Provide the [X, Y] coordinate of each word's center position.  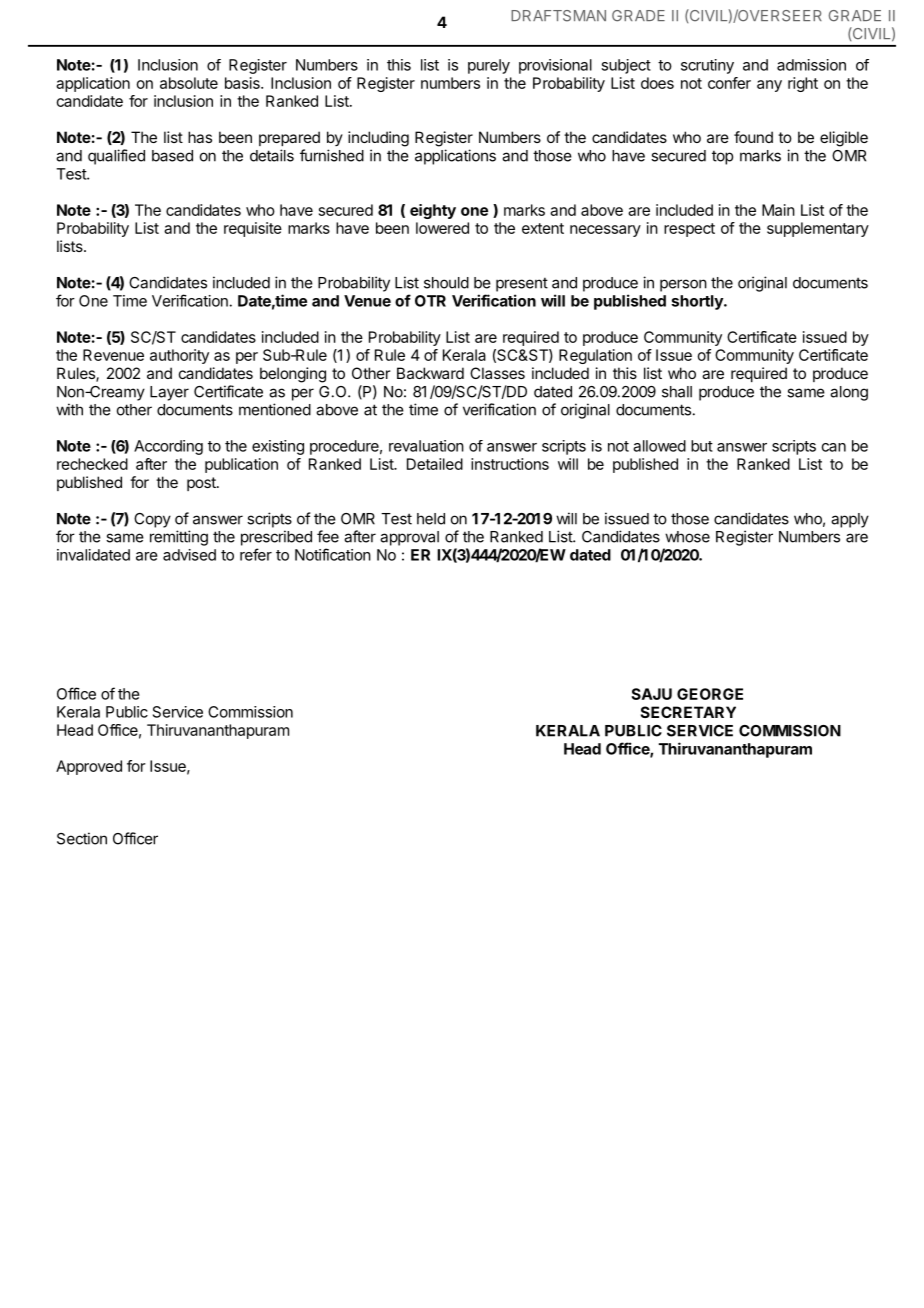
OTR [430, 301]
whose [687, 537]
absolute [189, 83]
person [683, 285]
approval [409, 538]
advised [189, 555]
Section [82, 838]
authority [179, 356]
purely [489, 66]
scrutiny [707, 66]
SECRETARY [688, 712]
